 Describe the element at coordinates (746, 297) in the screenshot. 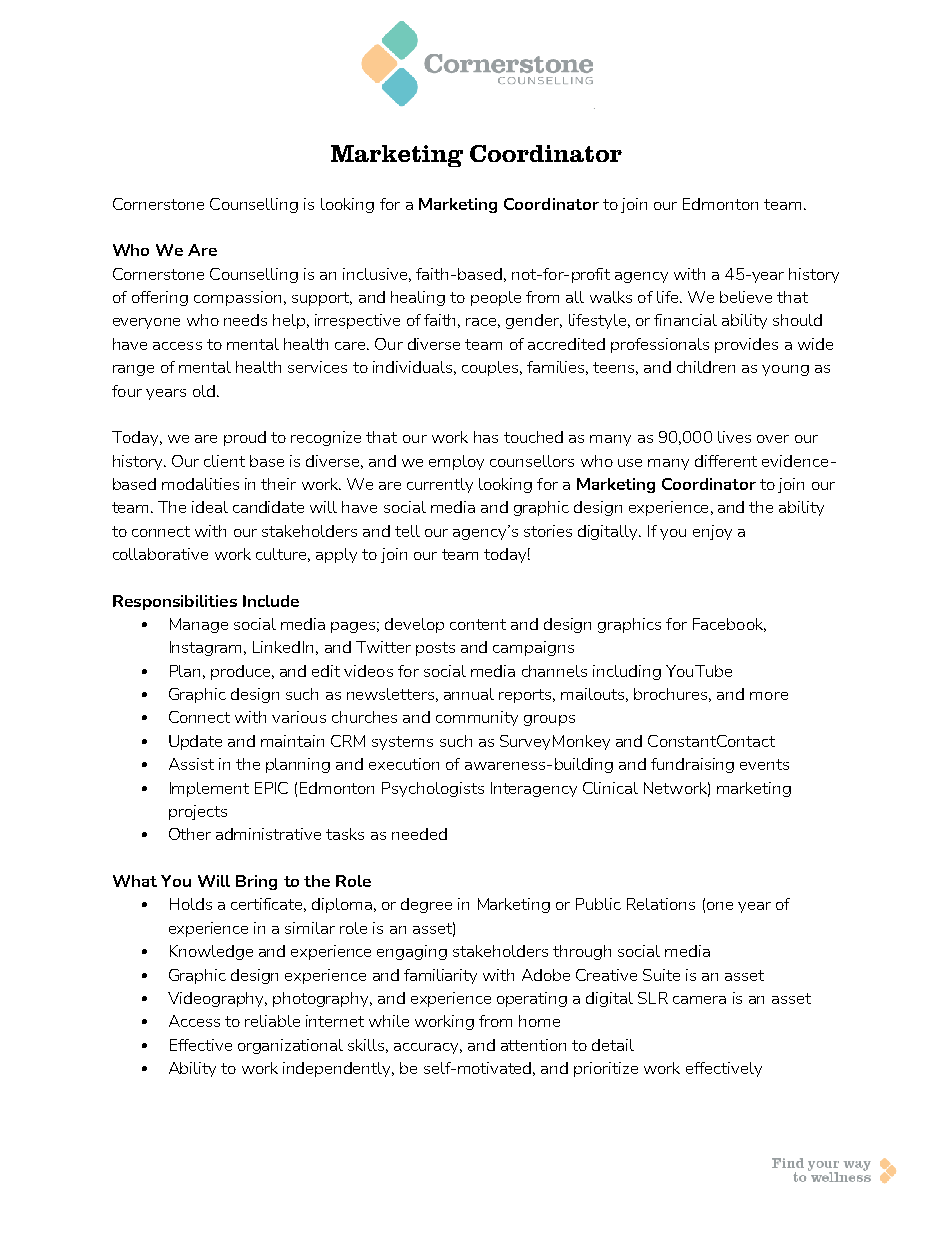

I see `believe` at that location.
